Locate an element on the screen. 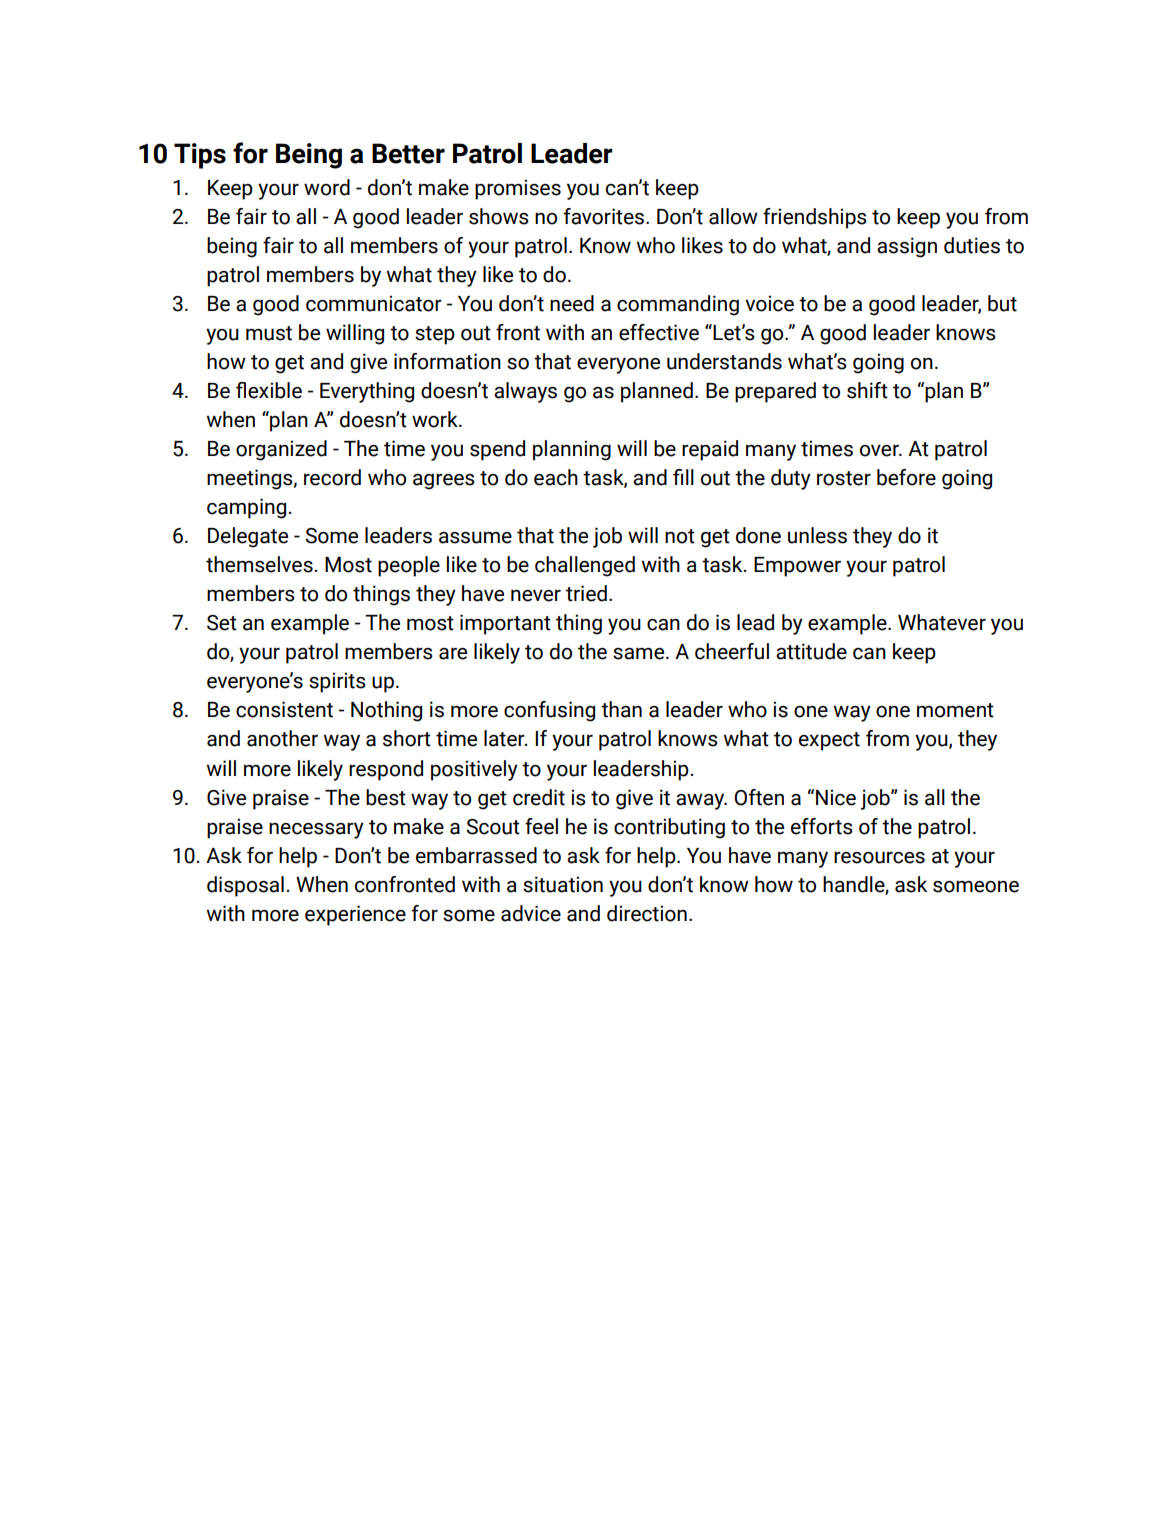 Image resolution: width=1170 pixels, height=1515 pixels. must is located at coordinates (269, 333).
